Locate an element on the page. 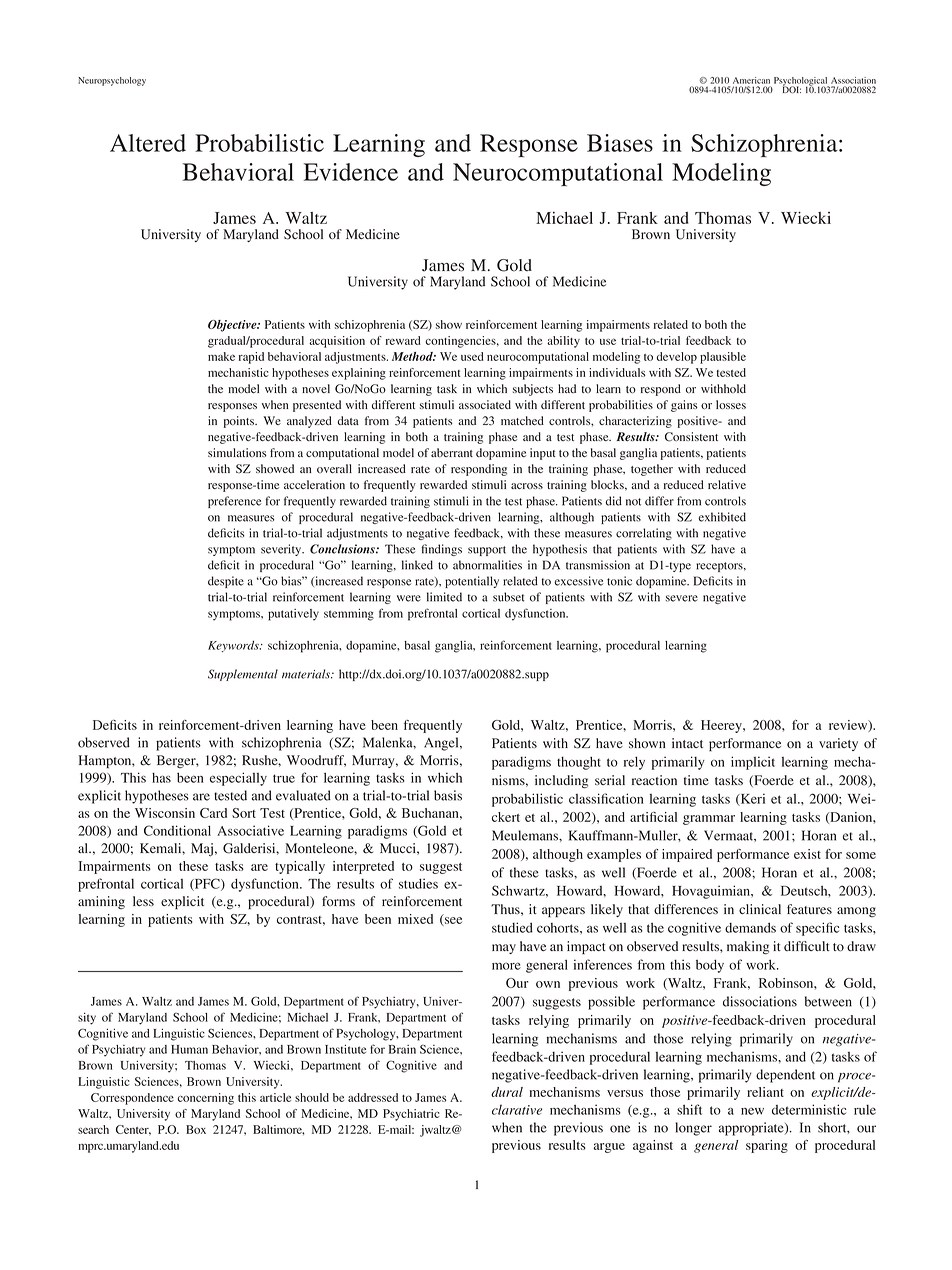 Image resolution: width=952 pixels, height=1270 pixels. studied is located at coordinates (512, 927).
